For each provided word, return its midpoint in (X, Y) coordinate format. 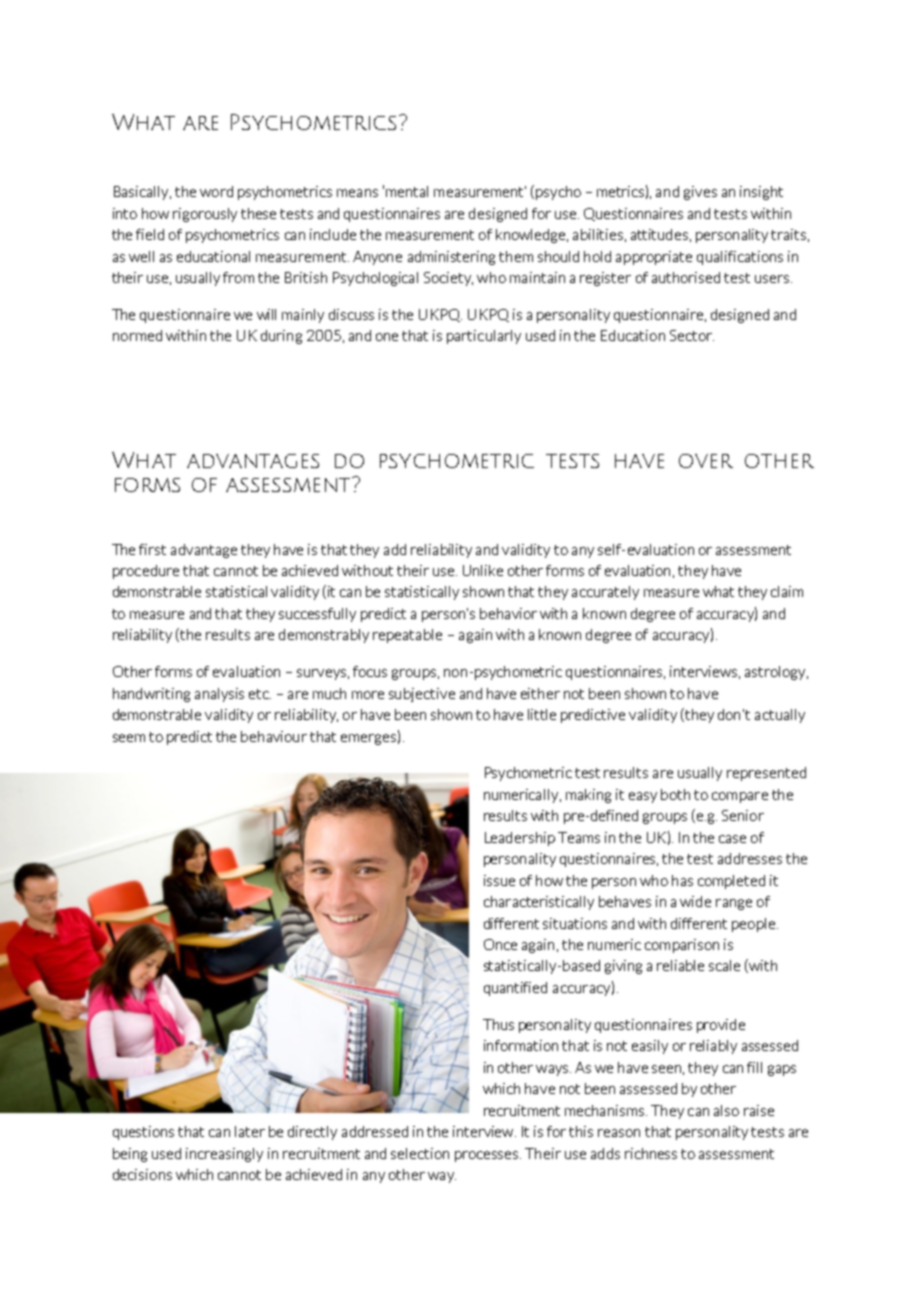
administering (451, 258)
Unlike (483, 570)
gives (700, 193)
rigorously (205, 215)
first (152, 549)
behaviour (274, 736)
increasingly (224, 1155)
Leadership (520, 839)
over (706, 461)
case (732, 839)
